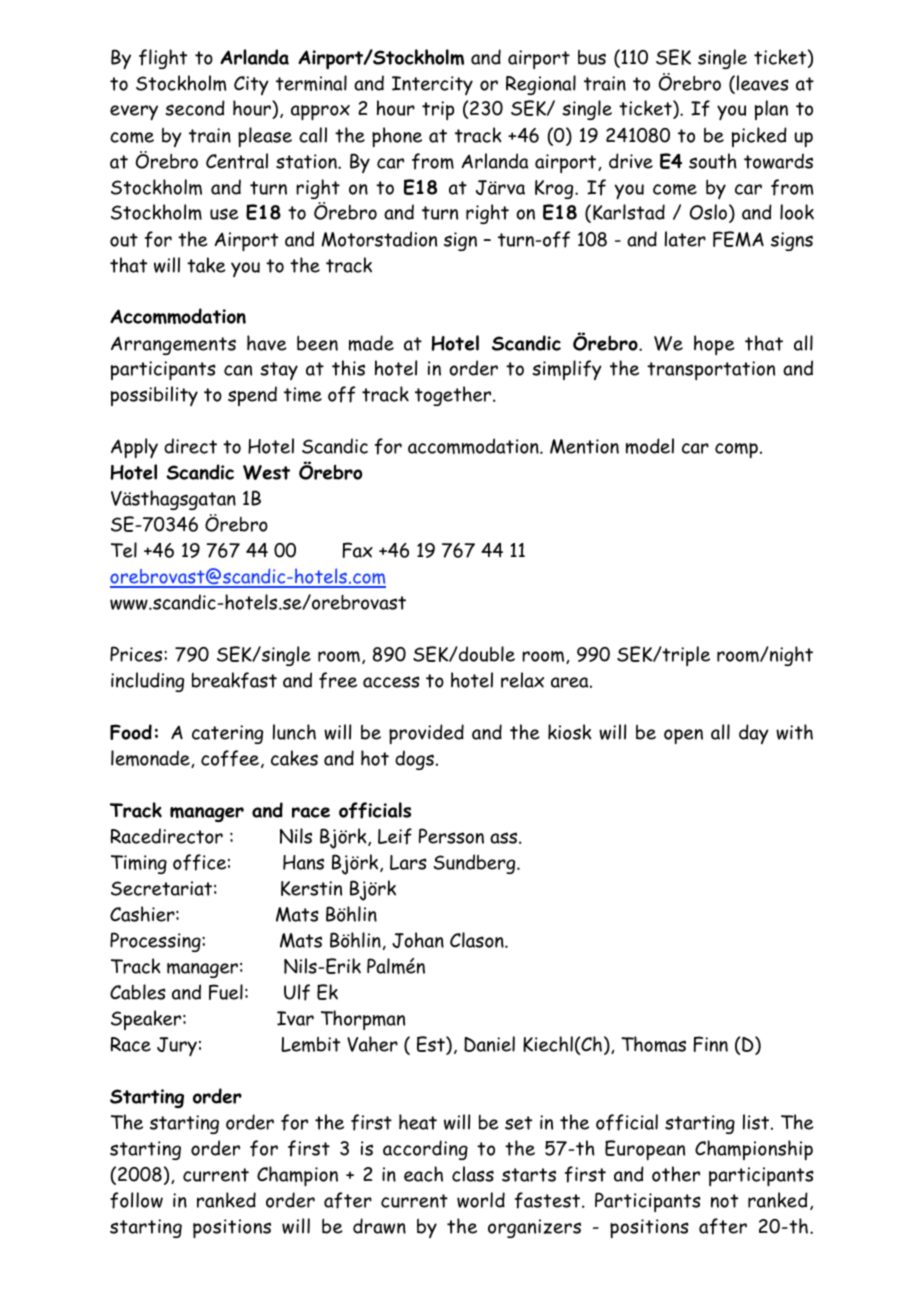  What do you see at coordinates (683, 736) in the screenshot?
I see `open` at bounding box center [683, 736].
